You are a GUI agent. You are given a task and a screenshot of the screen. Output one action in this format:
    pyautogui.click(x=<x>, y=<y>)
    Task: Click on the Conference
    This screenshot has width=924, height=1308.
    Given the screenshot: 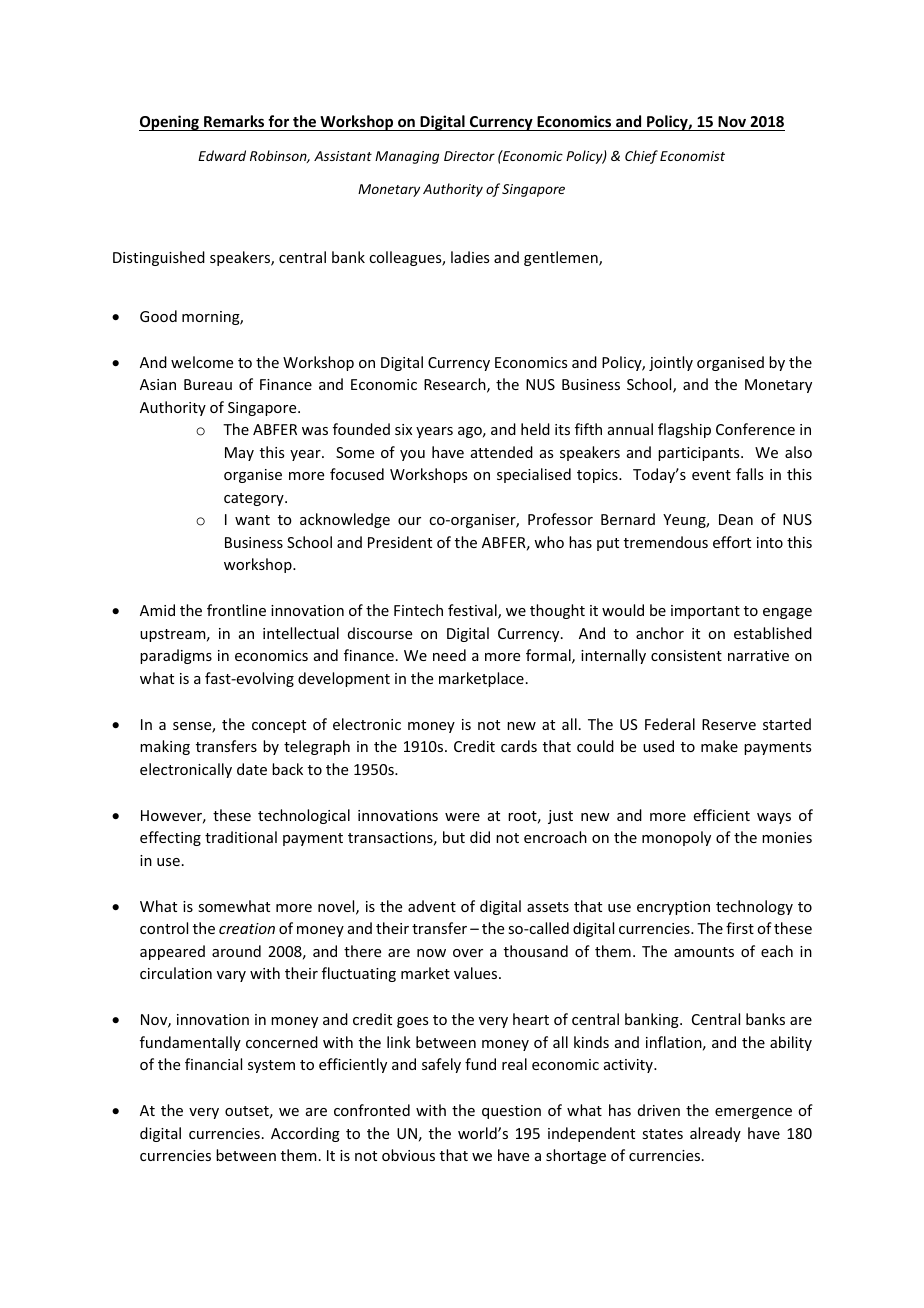 What is the action you would take?
    pyautogui.click(x=755, y=429)
